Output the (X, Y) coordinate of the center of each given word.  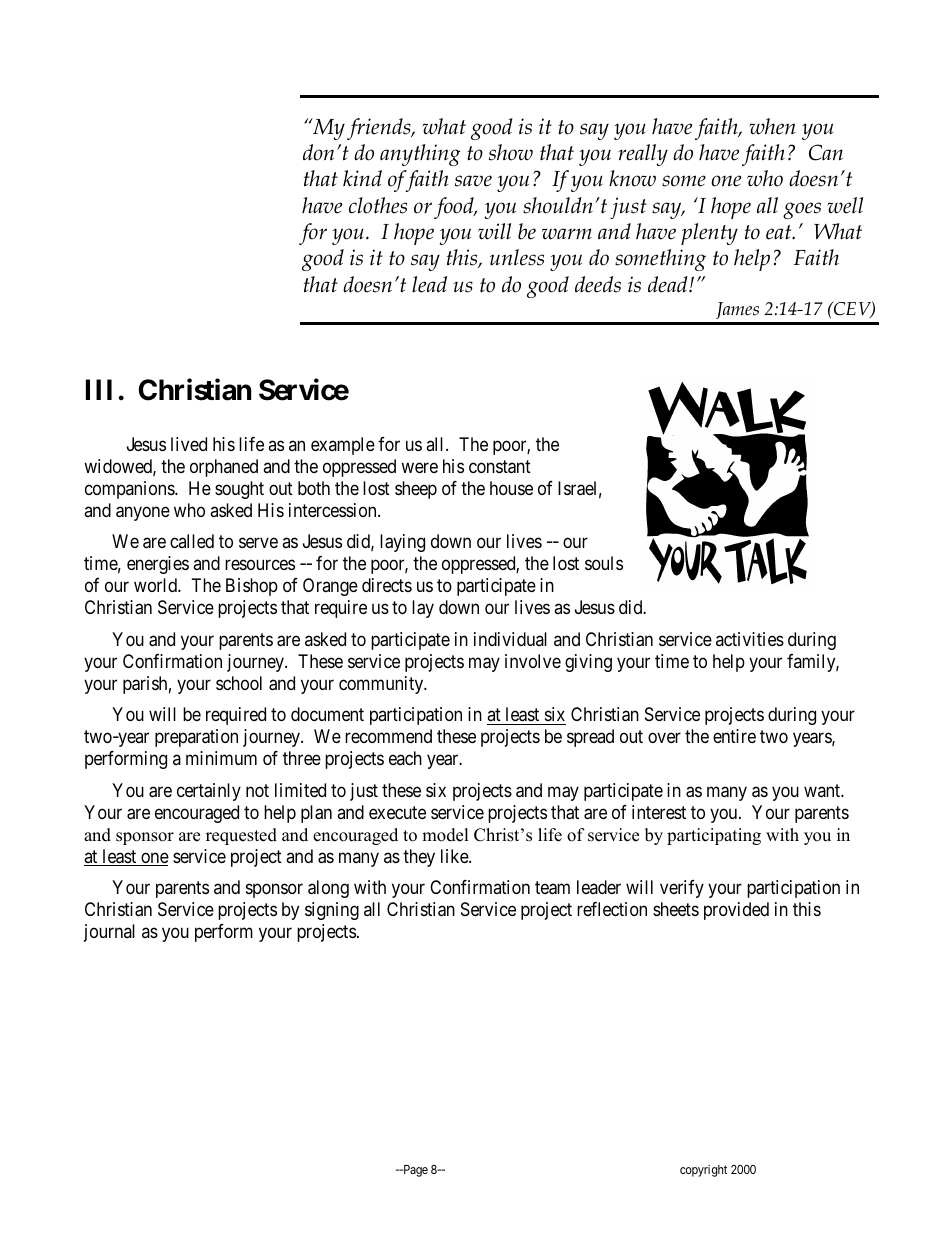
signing (332, 911)
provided (736, 911)
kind (362, 178)
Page (414, 1171)
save (473, 181)
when (772, 126)
